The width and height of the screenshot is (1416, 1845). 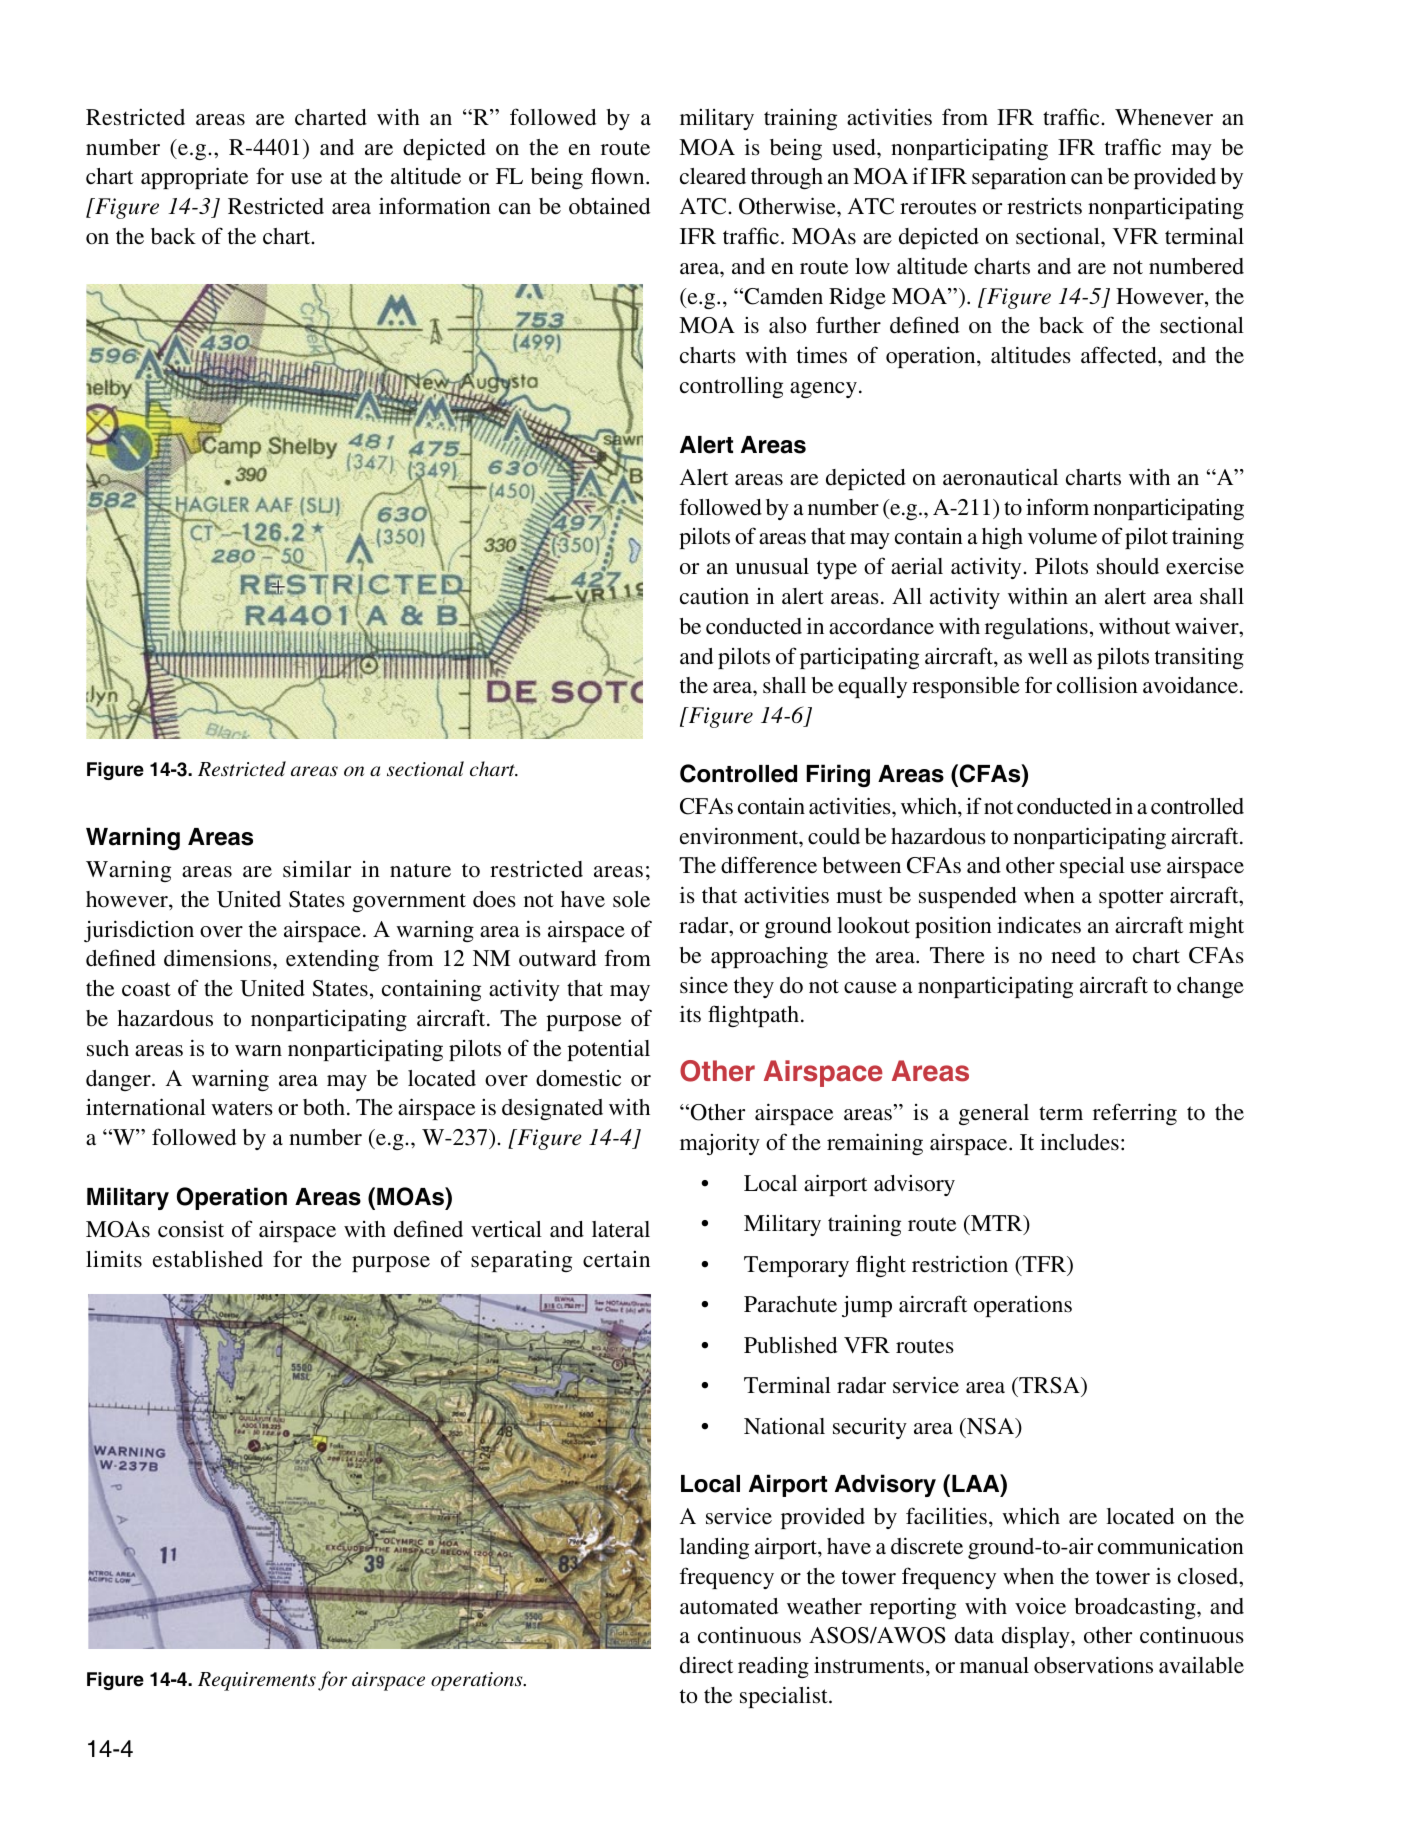 I want to click on appropriate, so click(x=194, y=178).
